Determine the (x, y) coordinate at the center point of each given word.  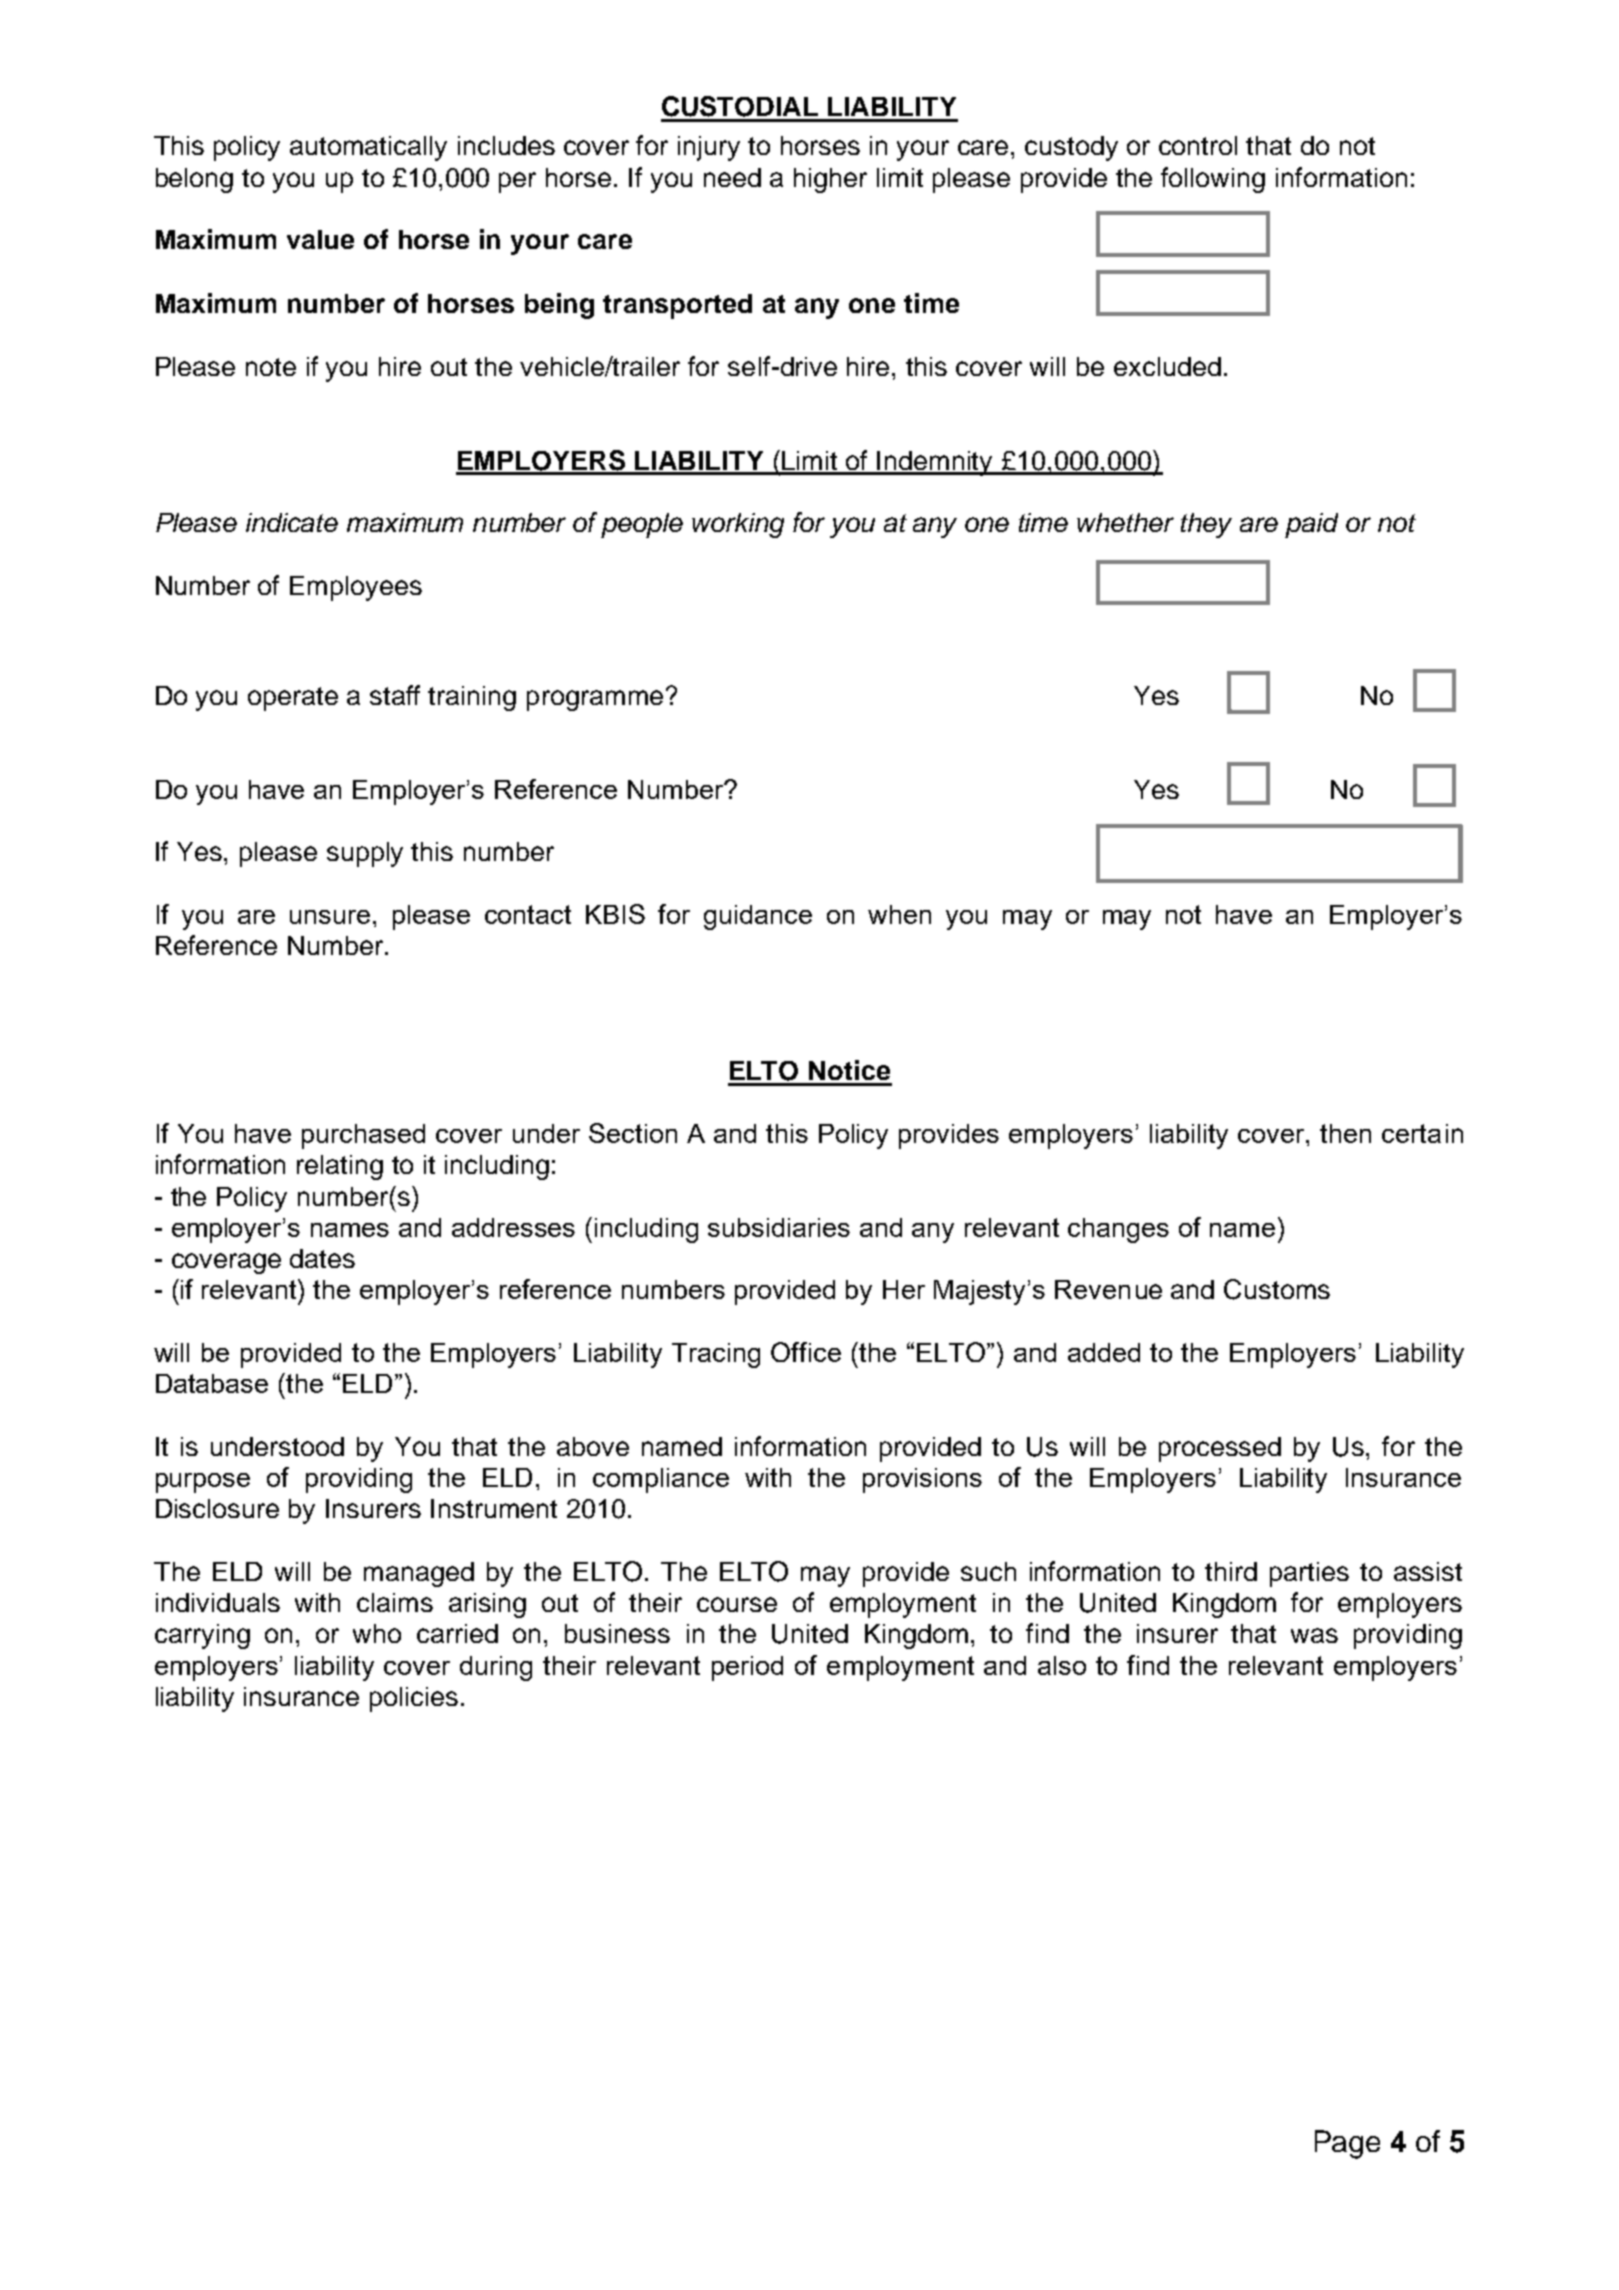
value (320, 239)
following (1213, 180)
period (747, 1668)
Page (1347, 2144)
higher (830, 180)
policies (414, 1699)
